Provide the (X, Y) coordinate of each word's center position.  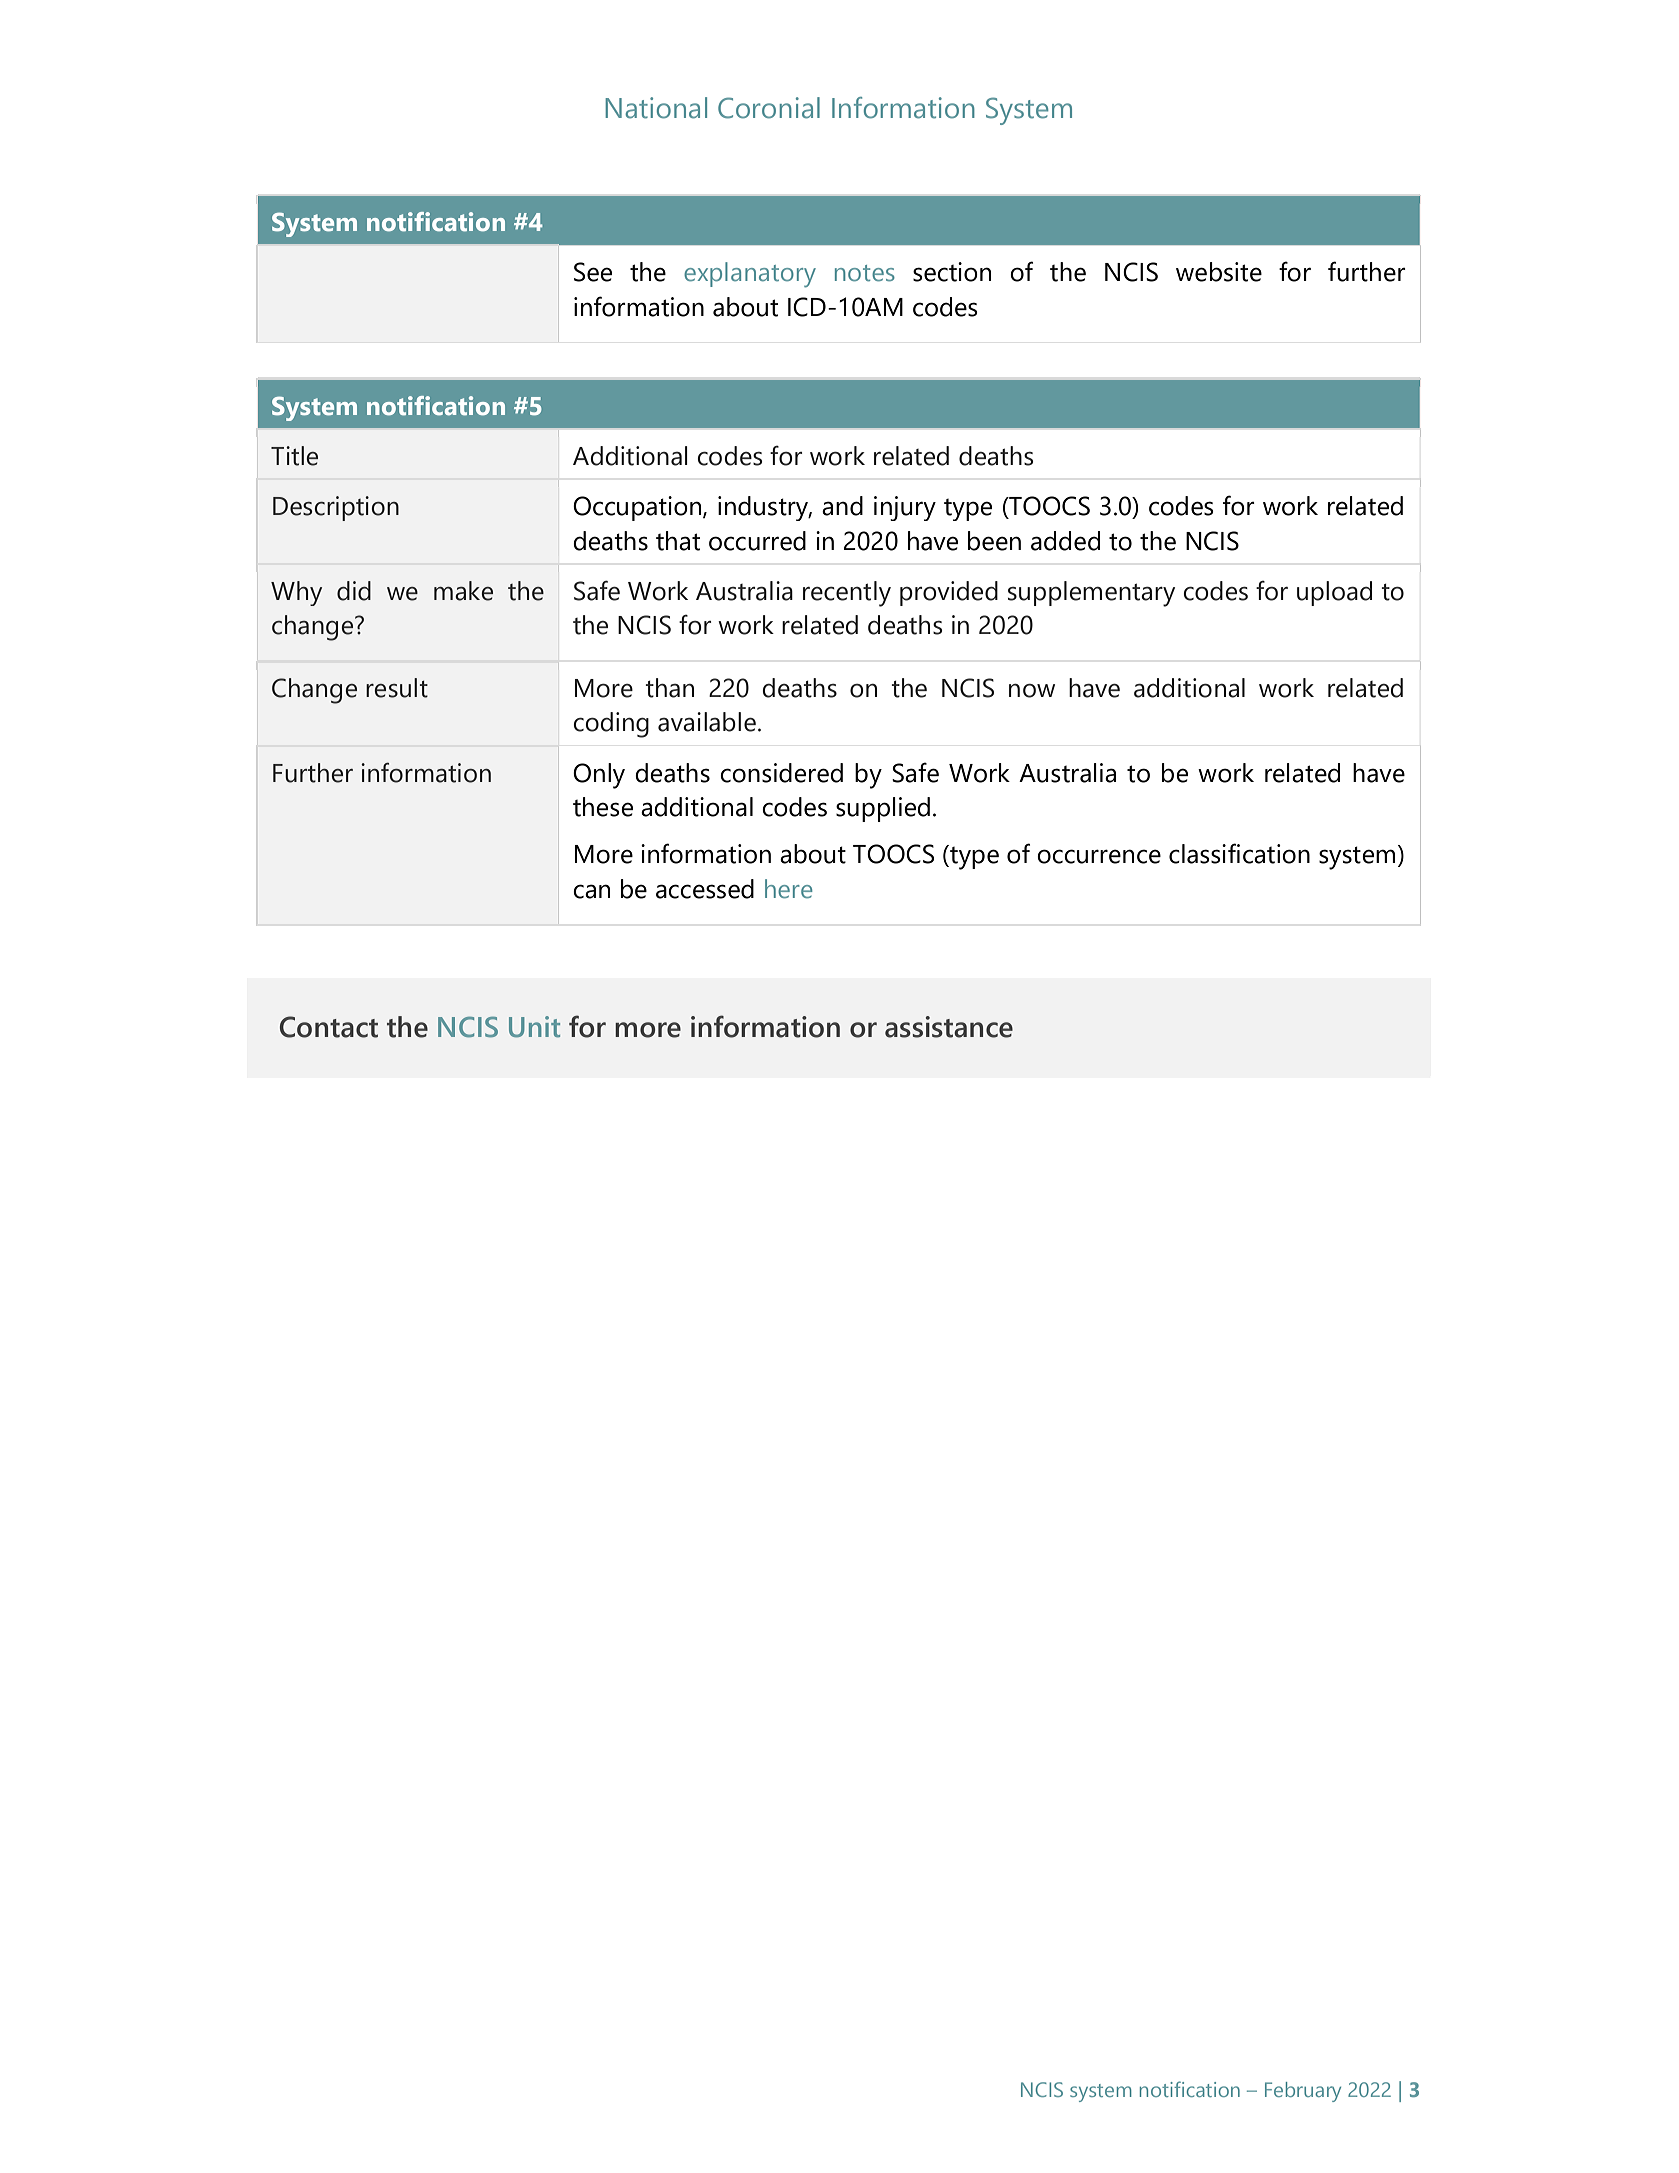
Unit (534, 1027)
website (1219, 272)
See (593, 272)
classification (1239, 853)
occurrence (1099, 856)
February (1303, 2092)
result (397, 688)
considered (781, 773)
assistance (949, 1027)
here (789, 889)
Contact (329, 1027)
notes (865, 273)
